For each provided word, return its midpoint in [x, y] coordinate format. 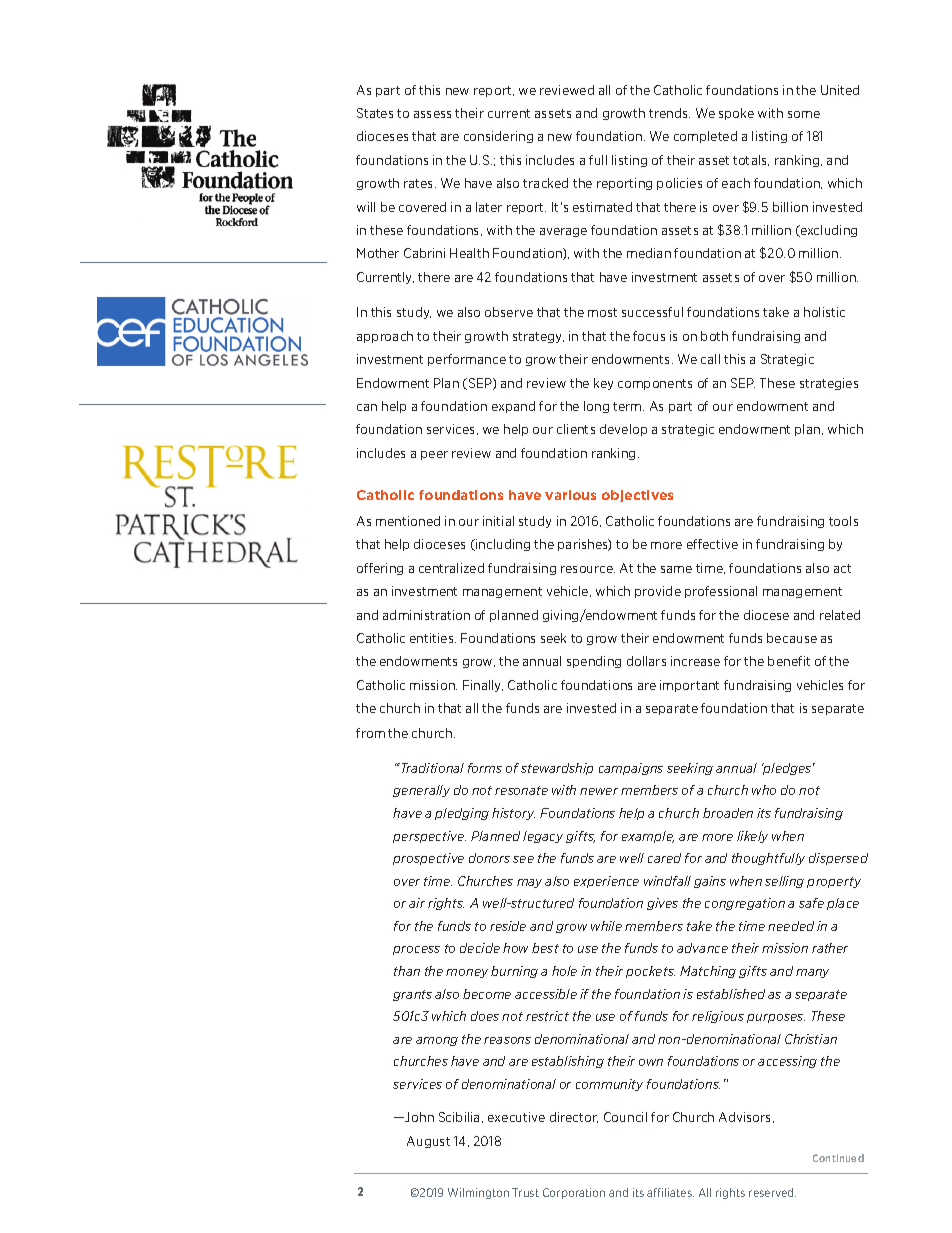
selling [784, 882]
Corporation [574, 1193]
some [804, 114]
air [417, 903]
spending [594, 662]
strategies [829, 384]
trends [669, 113]
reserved [772, 1192]
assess [432, 114]
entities [433, 638]
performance [467, 360]
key [603, 384]
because [792, 638]
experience [606, 882]
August [428, 1142]
